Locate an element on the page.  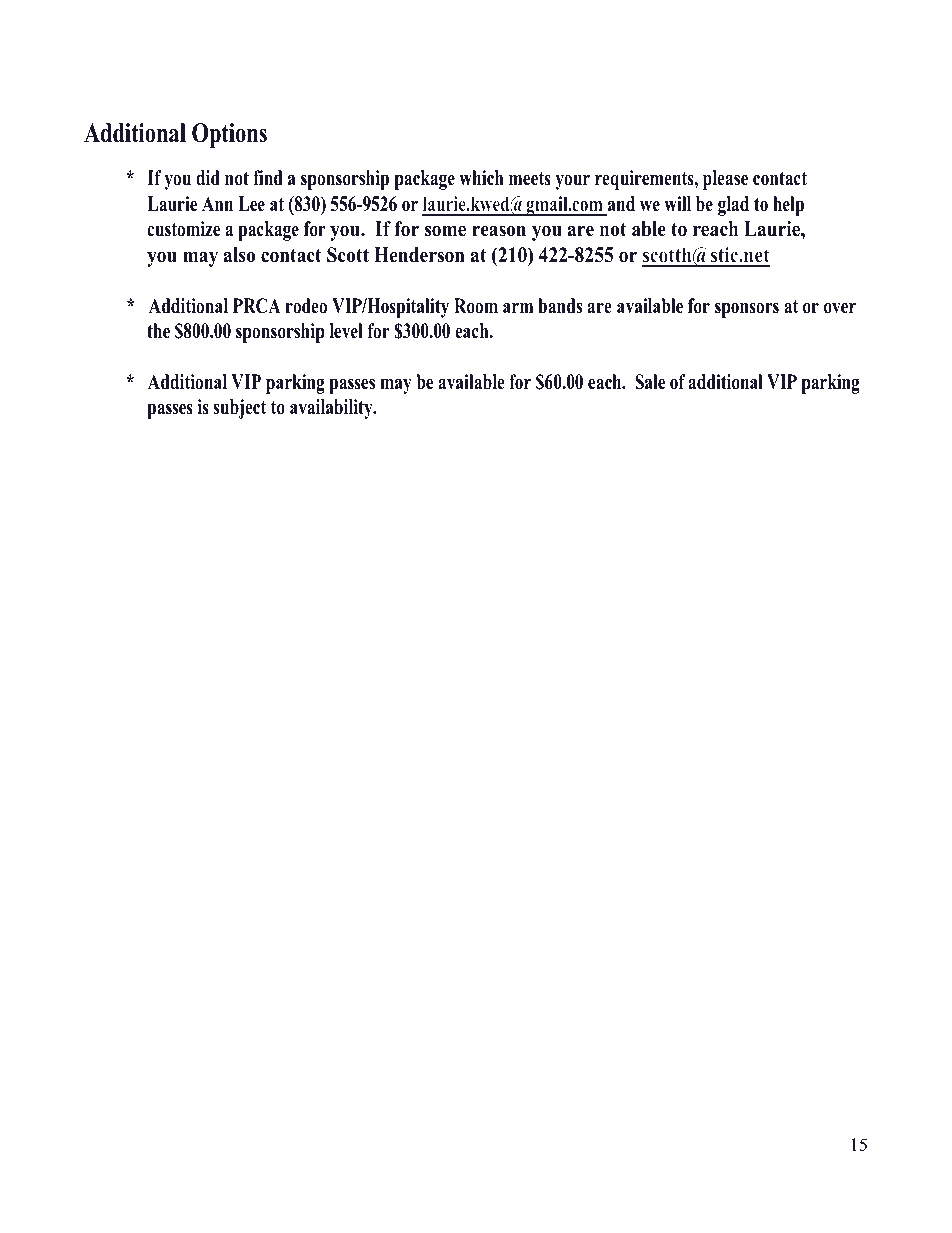
glad is located at coordinates (733, 206).
